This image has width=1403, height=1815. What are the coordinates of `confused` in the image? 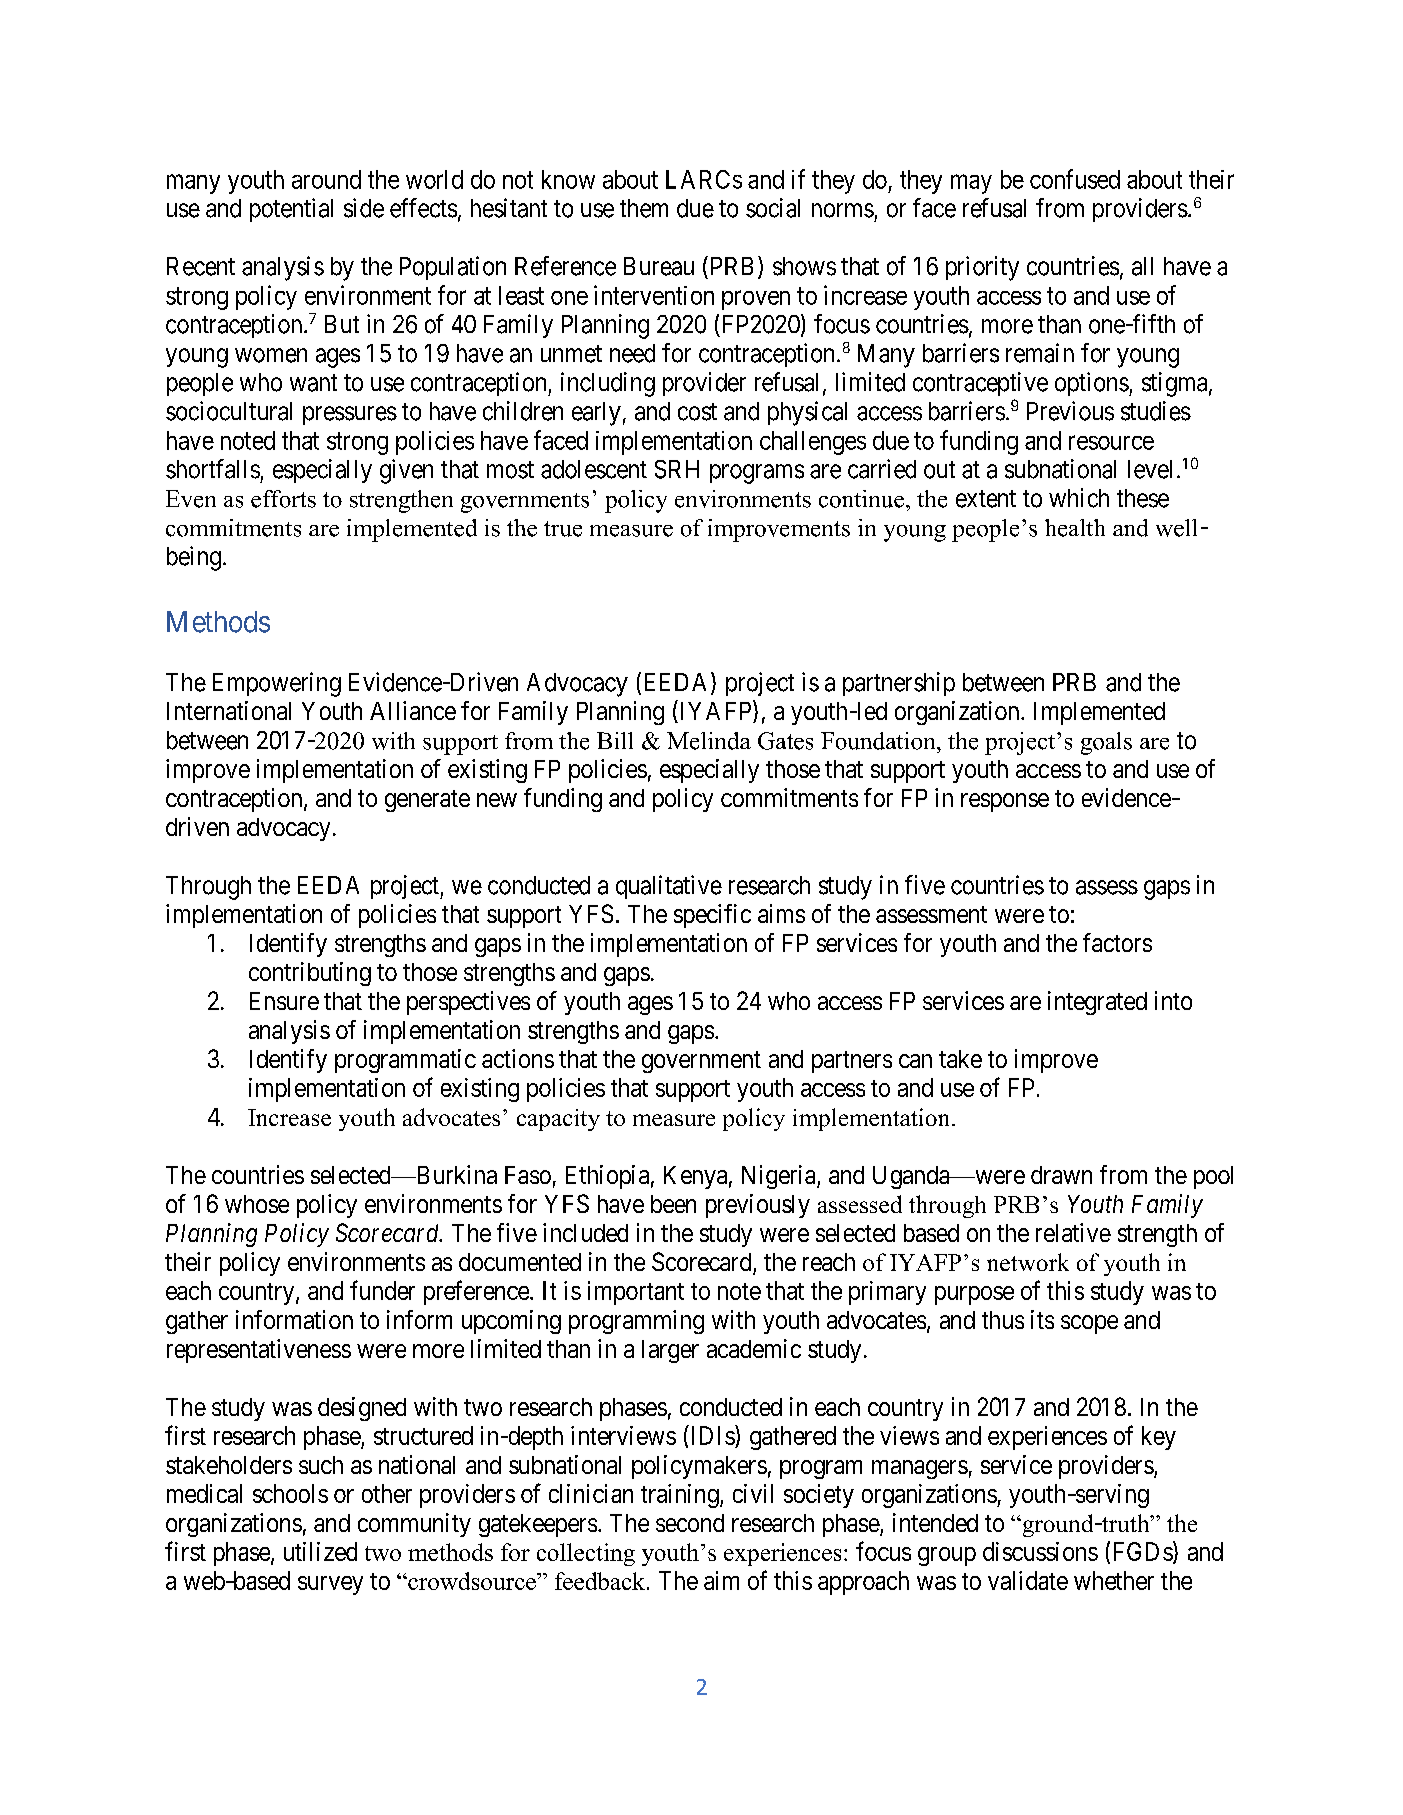 It's located at (1075, 179).
